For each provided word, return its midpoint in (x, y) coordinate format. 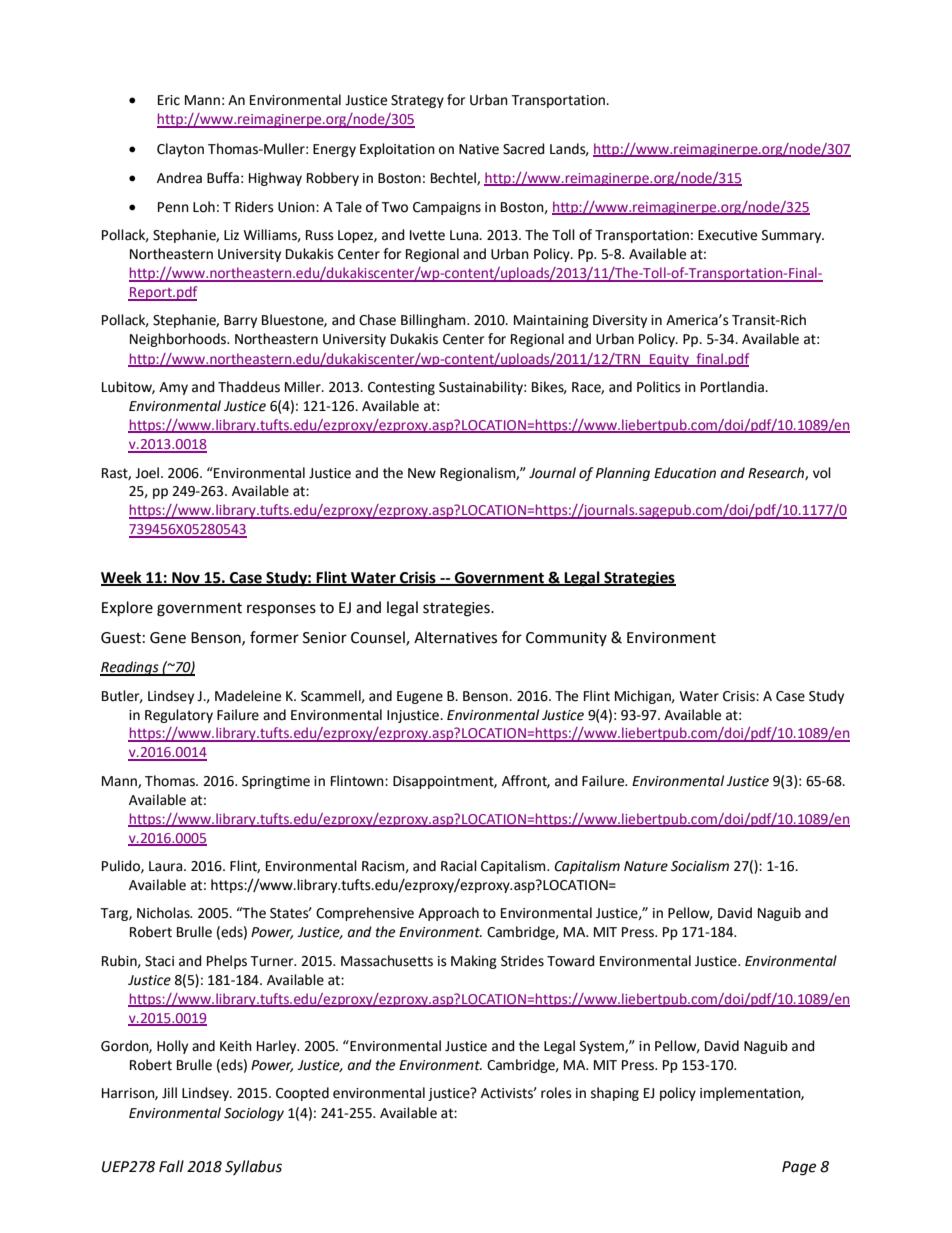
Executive (727, 235)
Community (566, 639)
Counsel (379, 638)
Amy (173, 388)
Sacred (524, 149)
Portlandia (733, 387)
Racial (459, 866)
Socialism (700, 866)
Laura (167, 866)
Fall (171, 1166)
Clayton (180, 150)
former (274, 637)
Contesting (401, 388)
